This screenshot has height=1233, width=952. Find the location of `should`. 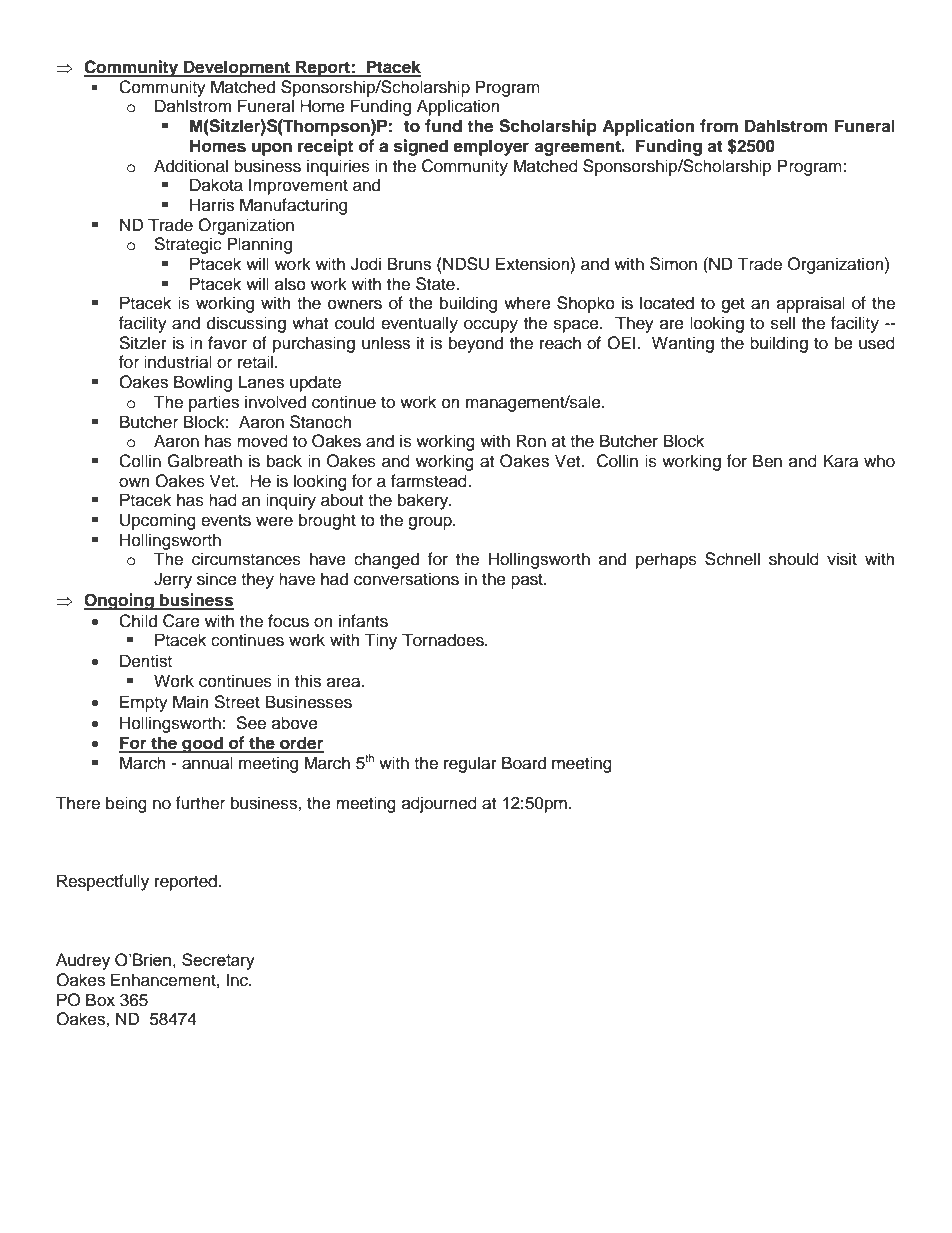

should is located at coordinates (794, 559).
